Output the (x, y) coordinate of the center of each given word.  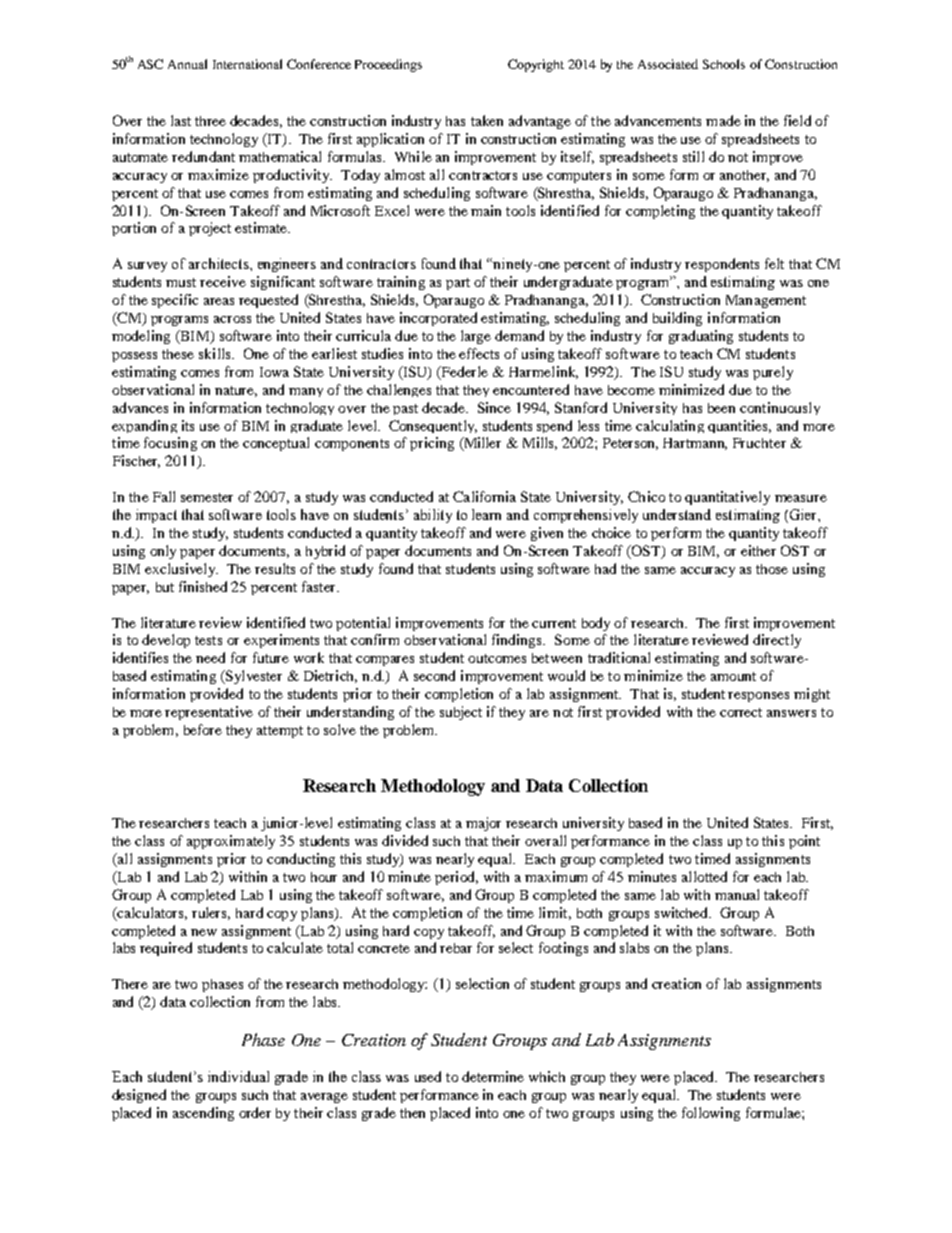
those (772, 569)
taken (487, 120)
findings (518, 641)
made (723, 120)
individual (238, 1076)
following (711, 1114)
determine (493, 1076)
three (210, 121)
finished (203, 586)
